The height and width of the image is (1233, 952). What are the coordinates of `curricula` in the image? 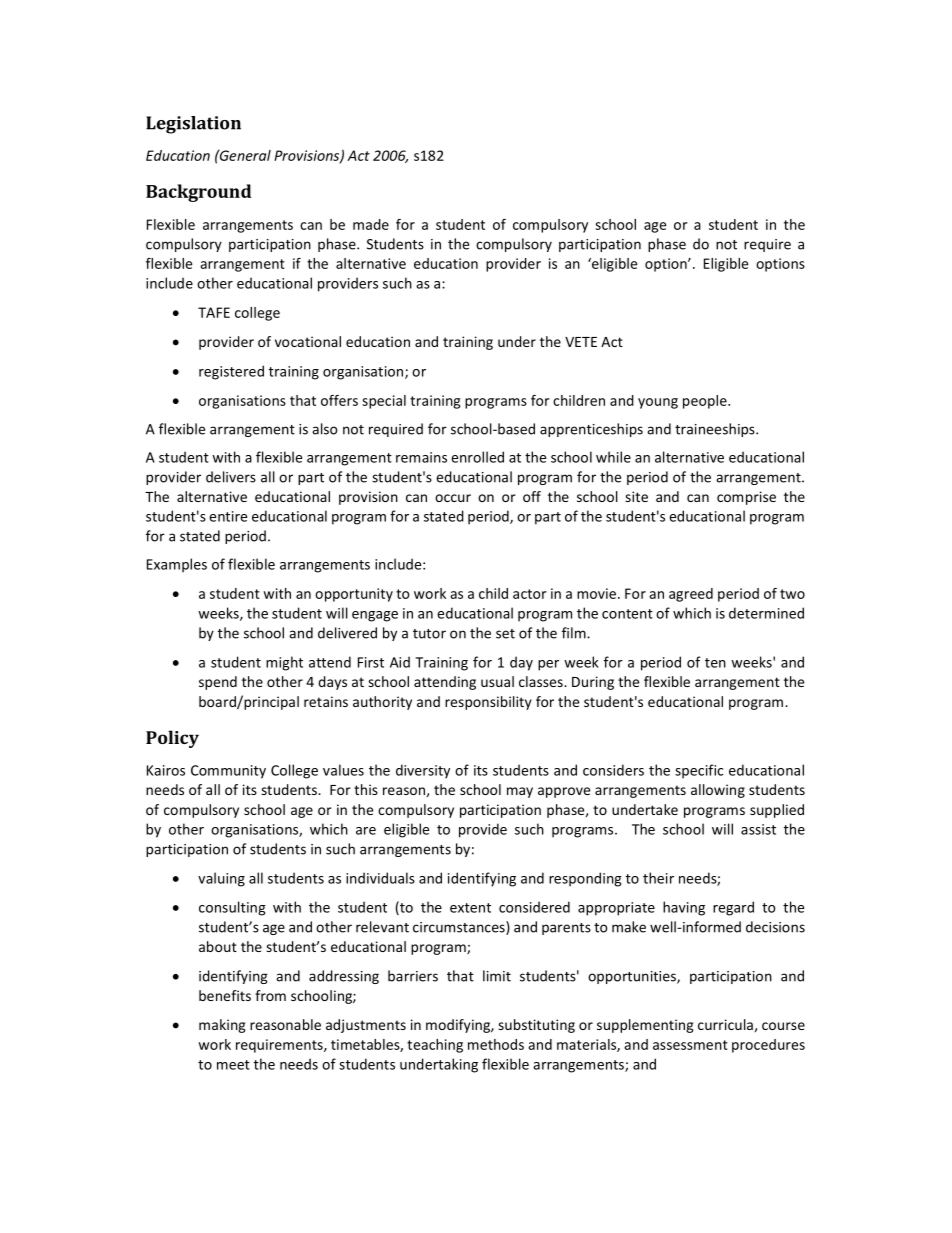 It's located at (725, 1024).
